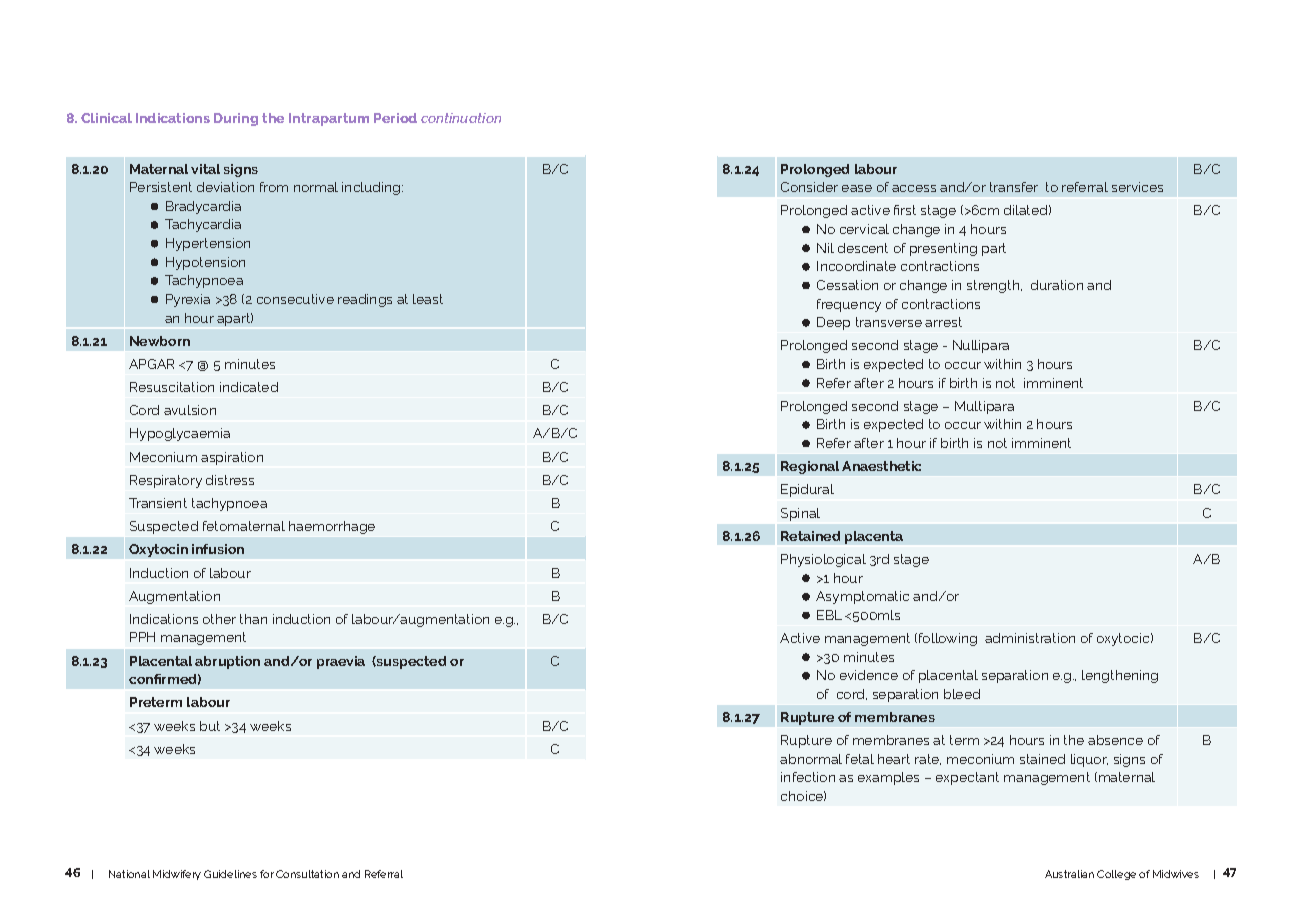 The width and height of the document is (1303, 924). Describe the element at coordinates (188, 300) in the document. I see `Pyrexia` at that location.
